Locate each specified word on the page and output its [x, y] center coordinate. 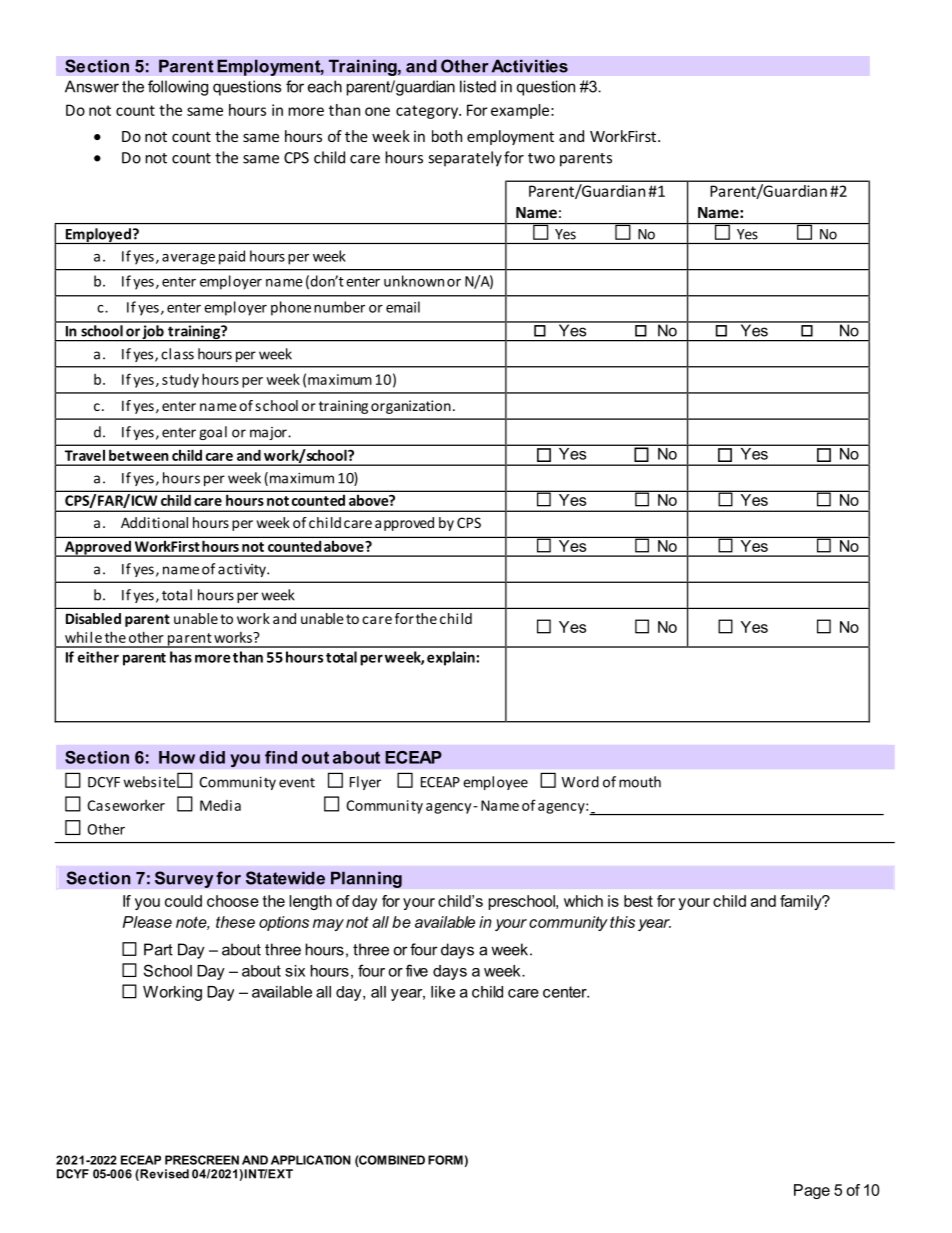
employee [495, 783]
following [178, 88]
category [428, 112]
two [541, 158]
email [403, 307]
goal [213, 433]
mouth [640, 782]
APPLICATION [311, 1160]
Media [220, 805]
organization [411, 407]
